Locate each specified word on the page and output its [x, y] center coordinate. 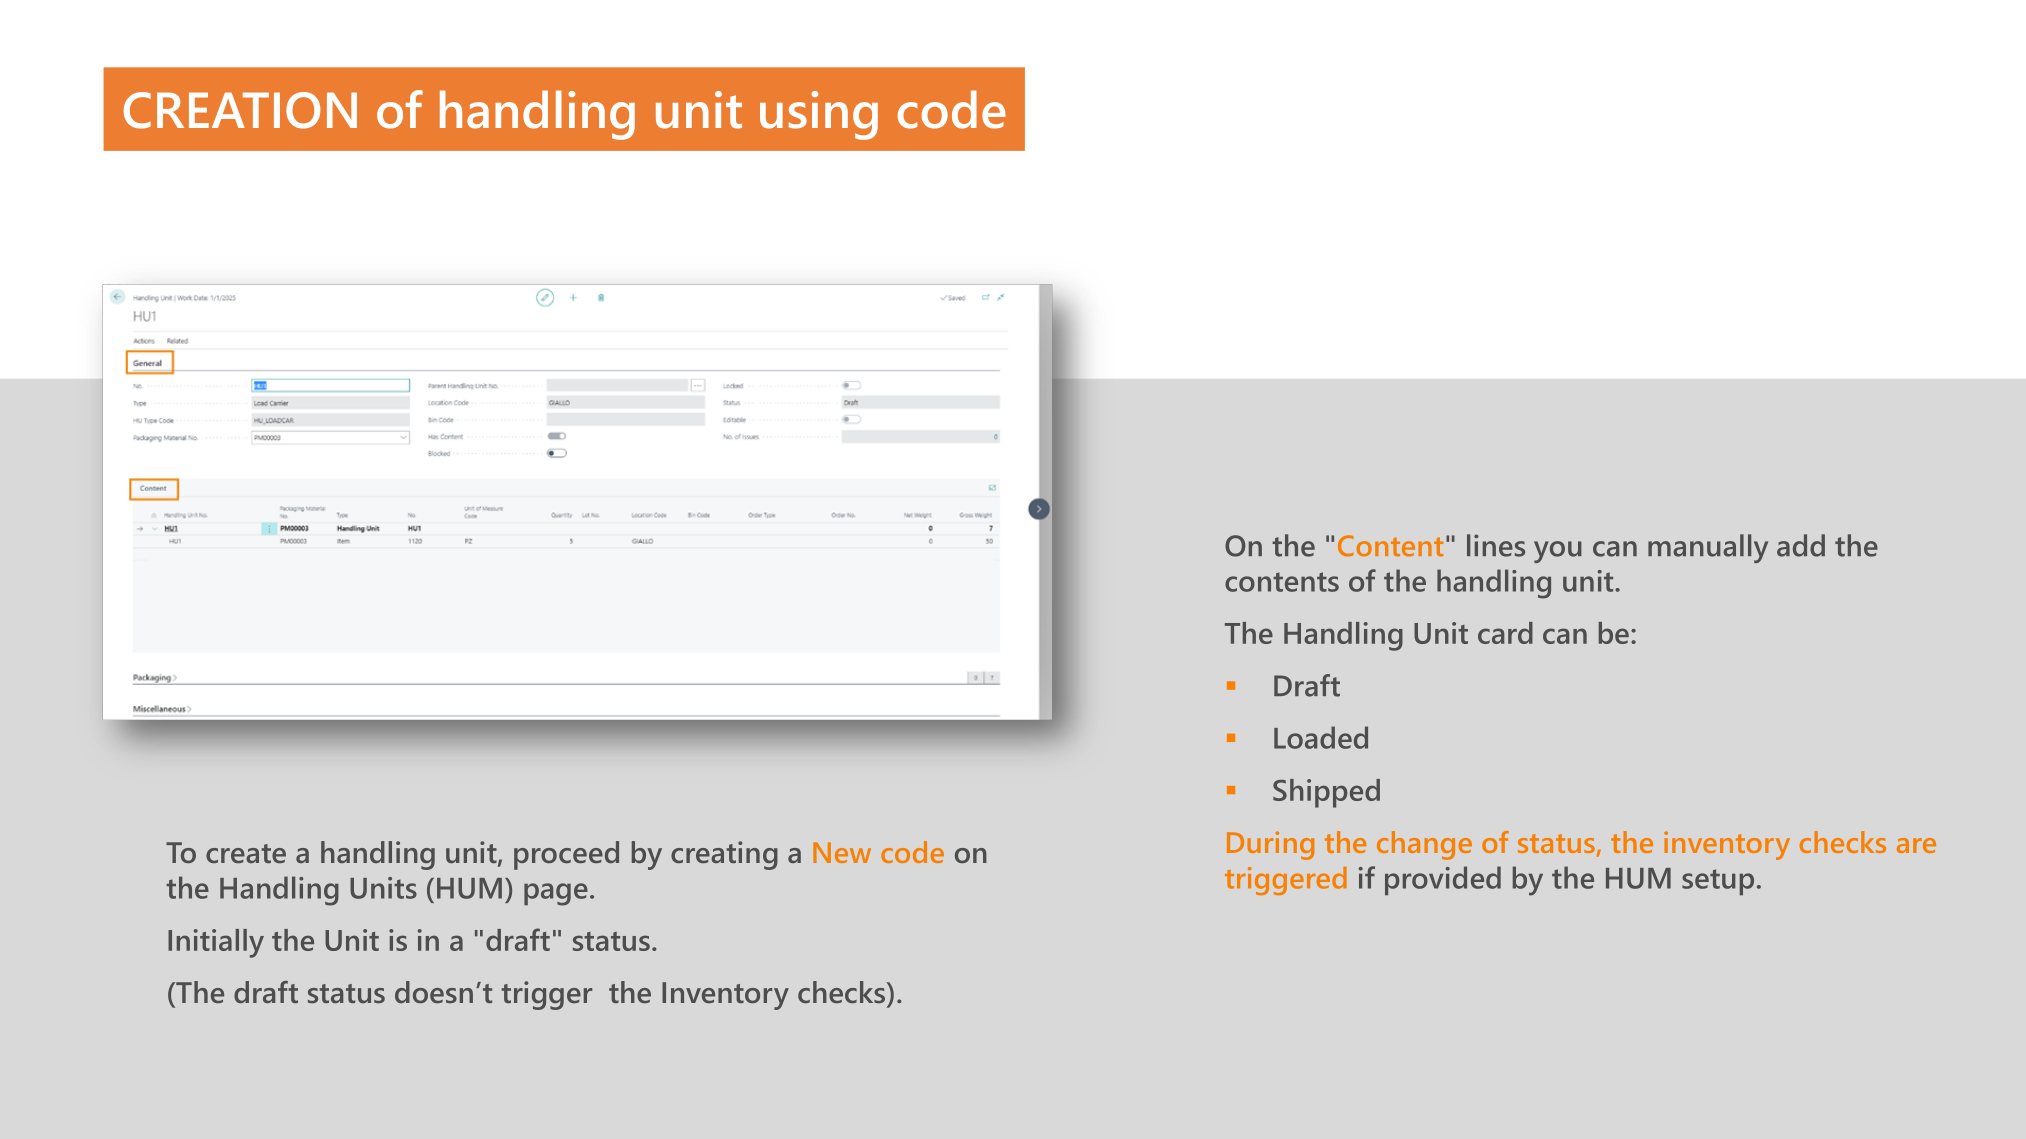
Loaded [1321, 737]
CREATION [240, 110]
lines [1496, 545]
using [819, 115]
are [1916, 845]
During [1270, 845]
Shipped [1326, 793]
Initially [216, 943]
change [1424, 845]
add [1801, 545]
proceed [566, 855]
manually [1708, 548]
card [1505, 633]
